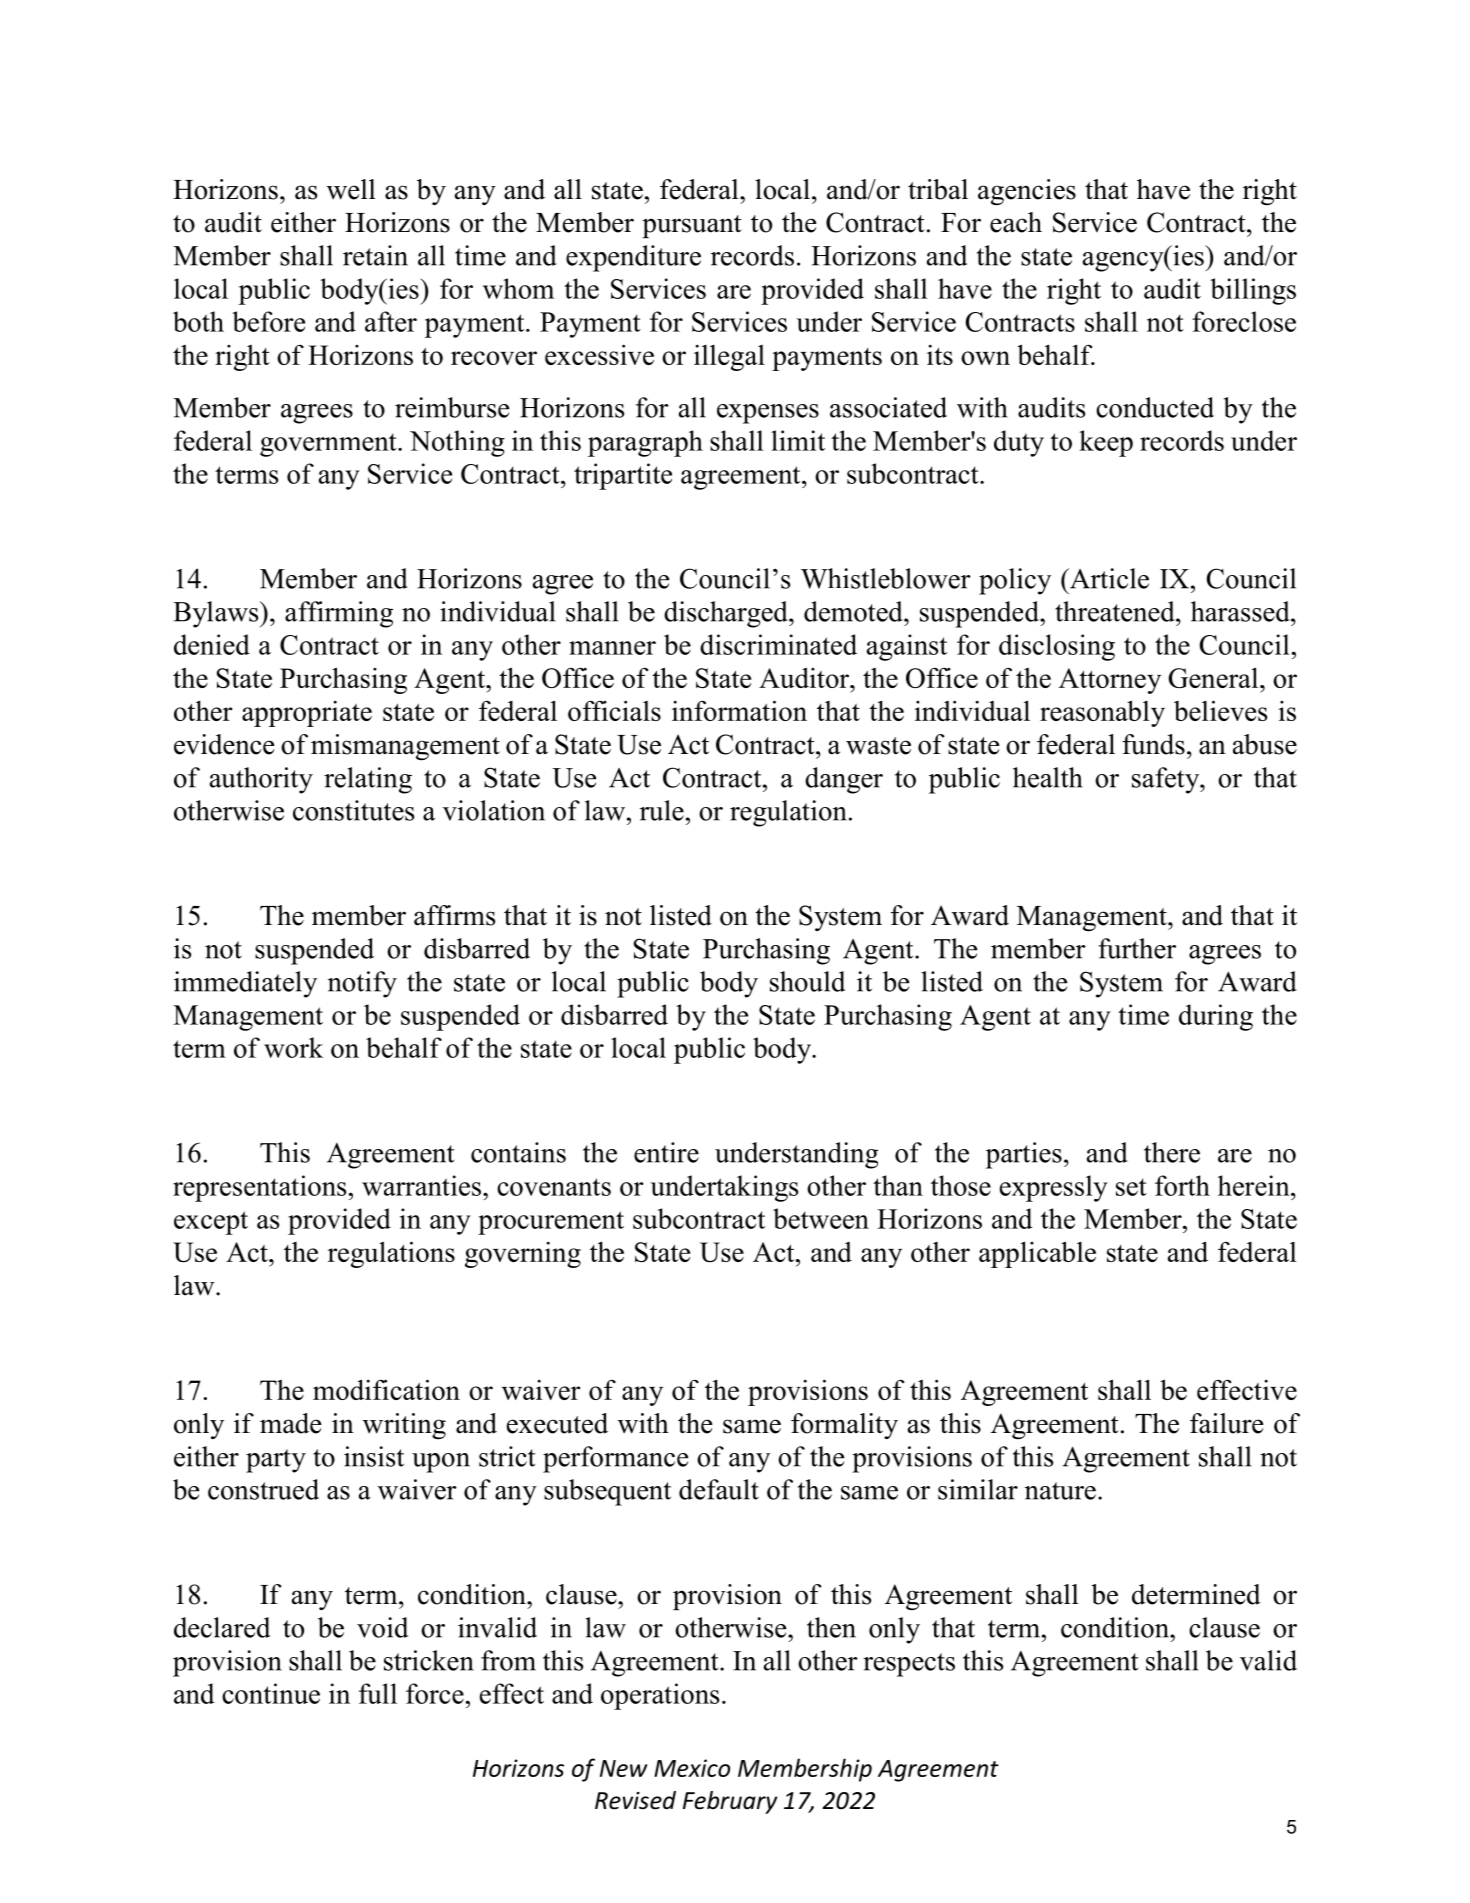 Image resolution: width=1470 pixels, height=1903 pixels. What do you see at coordinates (807, 981) in the page?
I see `should` at bounding box center [807, 981].
